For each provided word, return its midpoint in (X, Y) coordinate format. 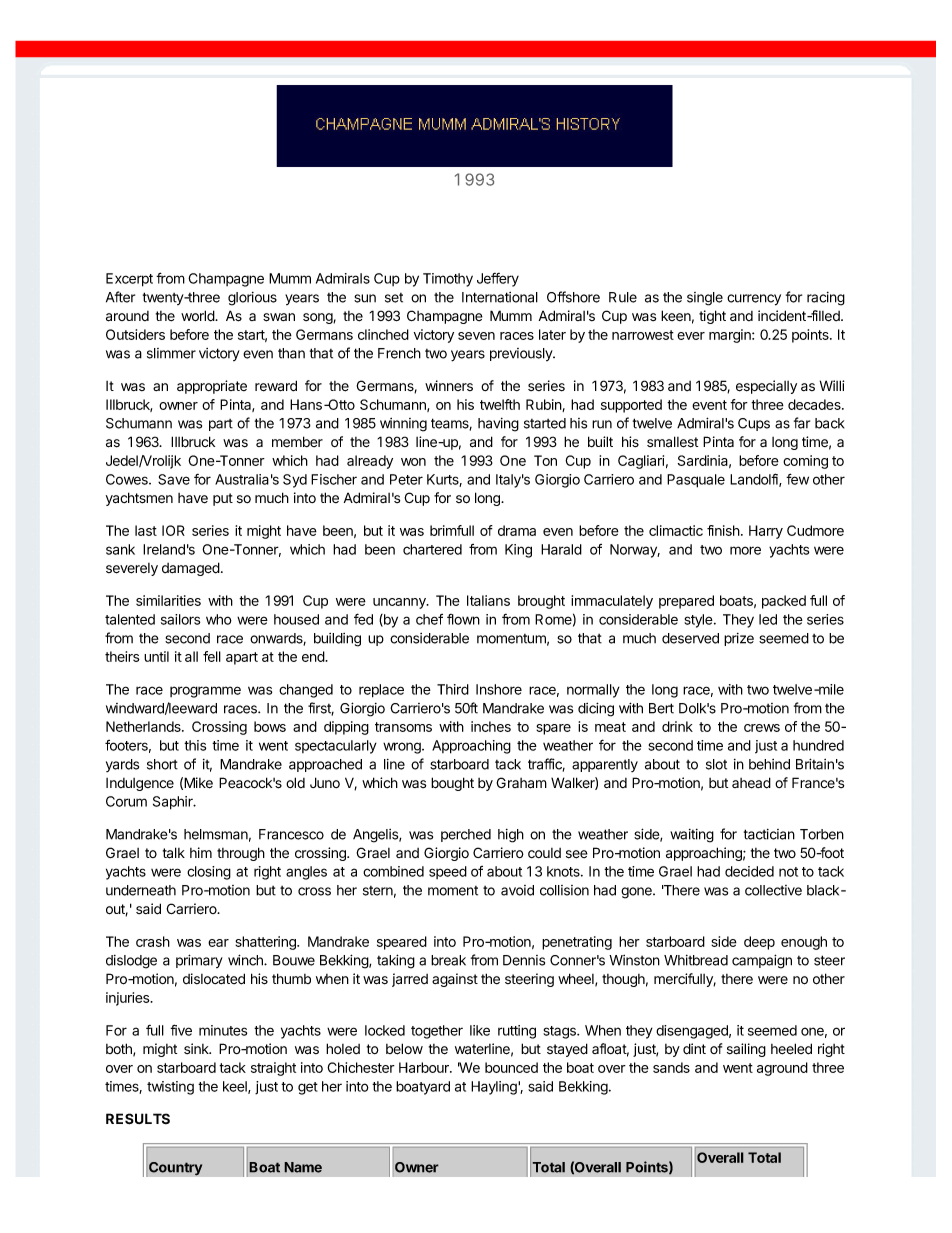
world (198, 316)
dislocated (214, 979)
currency (754, 300)
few (797, 479)
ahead (751, 783)
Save (174, 479)
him (201, 852)
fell (212, 656)
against (455, 980)
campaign (762, 961)
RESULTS (138, 1119)
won (413, 462)
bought (452, 784)
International (500, 297)
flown (463, 619)
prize (739, 639)
